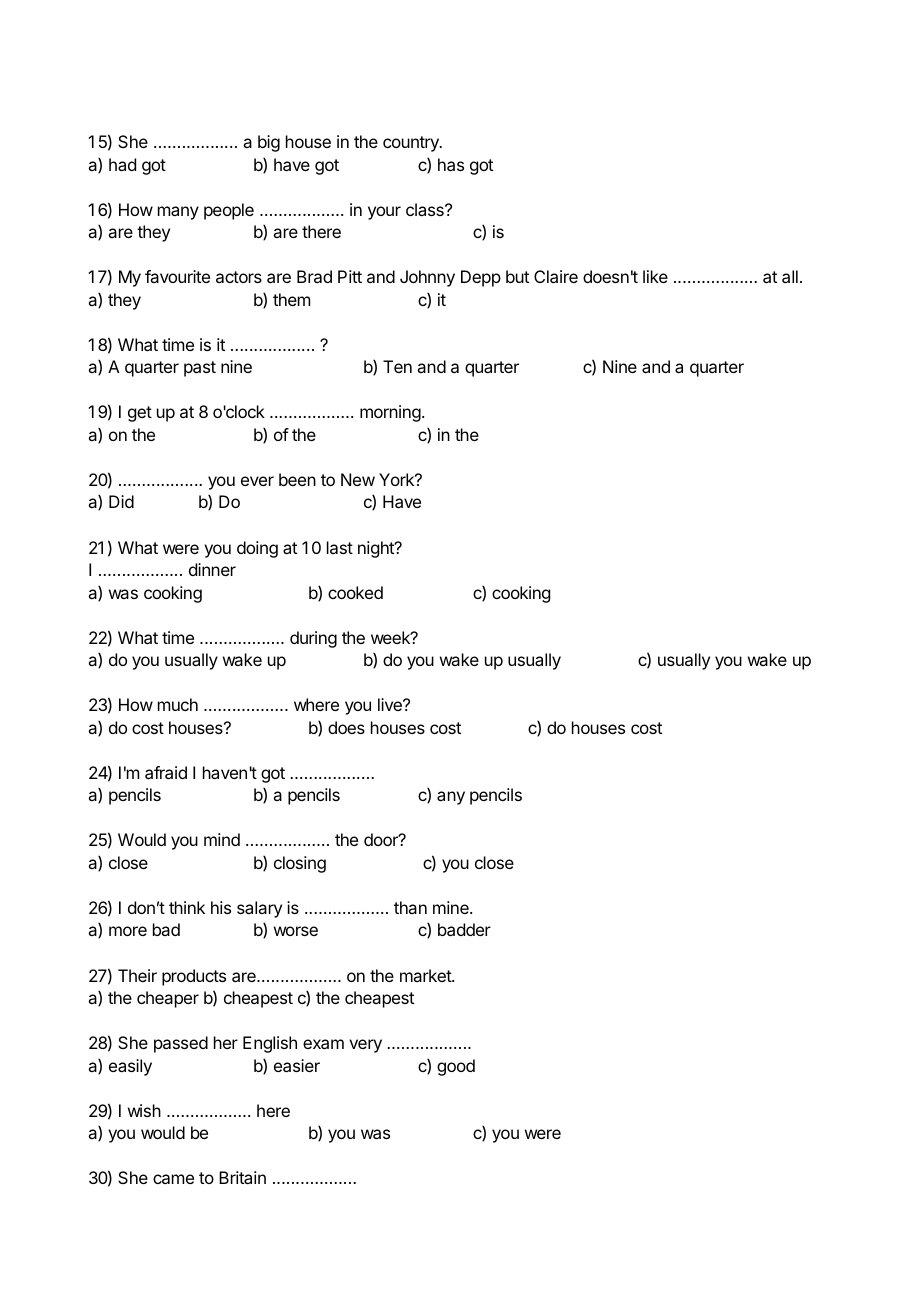 The image size is (924, 1308). I want to click on came, so click(173, 1179).
